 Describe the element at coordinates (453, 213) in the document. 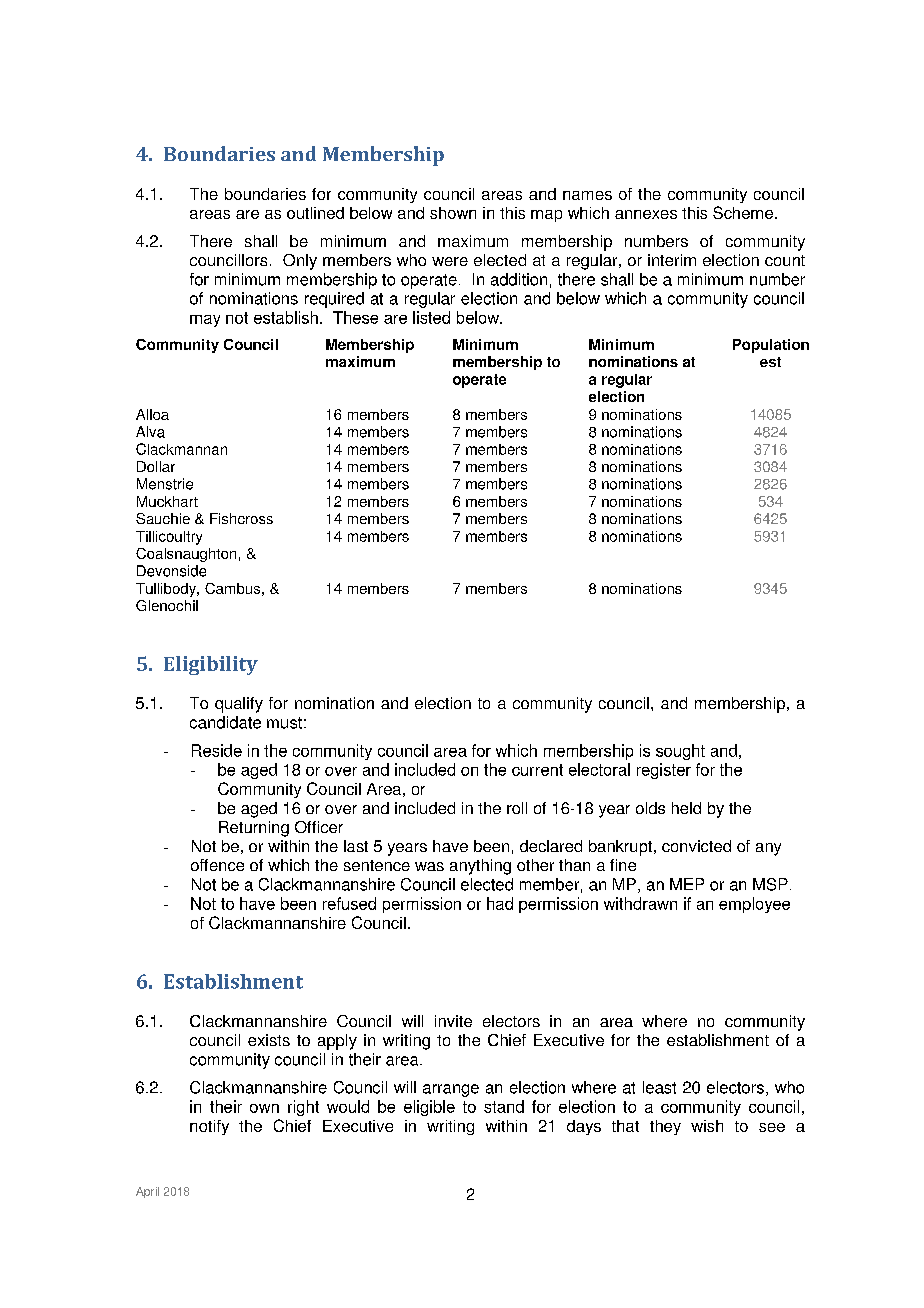

I see `shown` at that location.
